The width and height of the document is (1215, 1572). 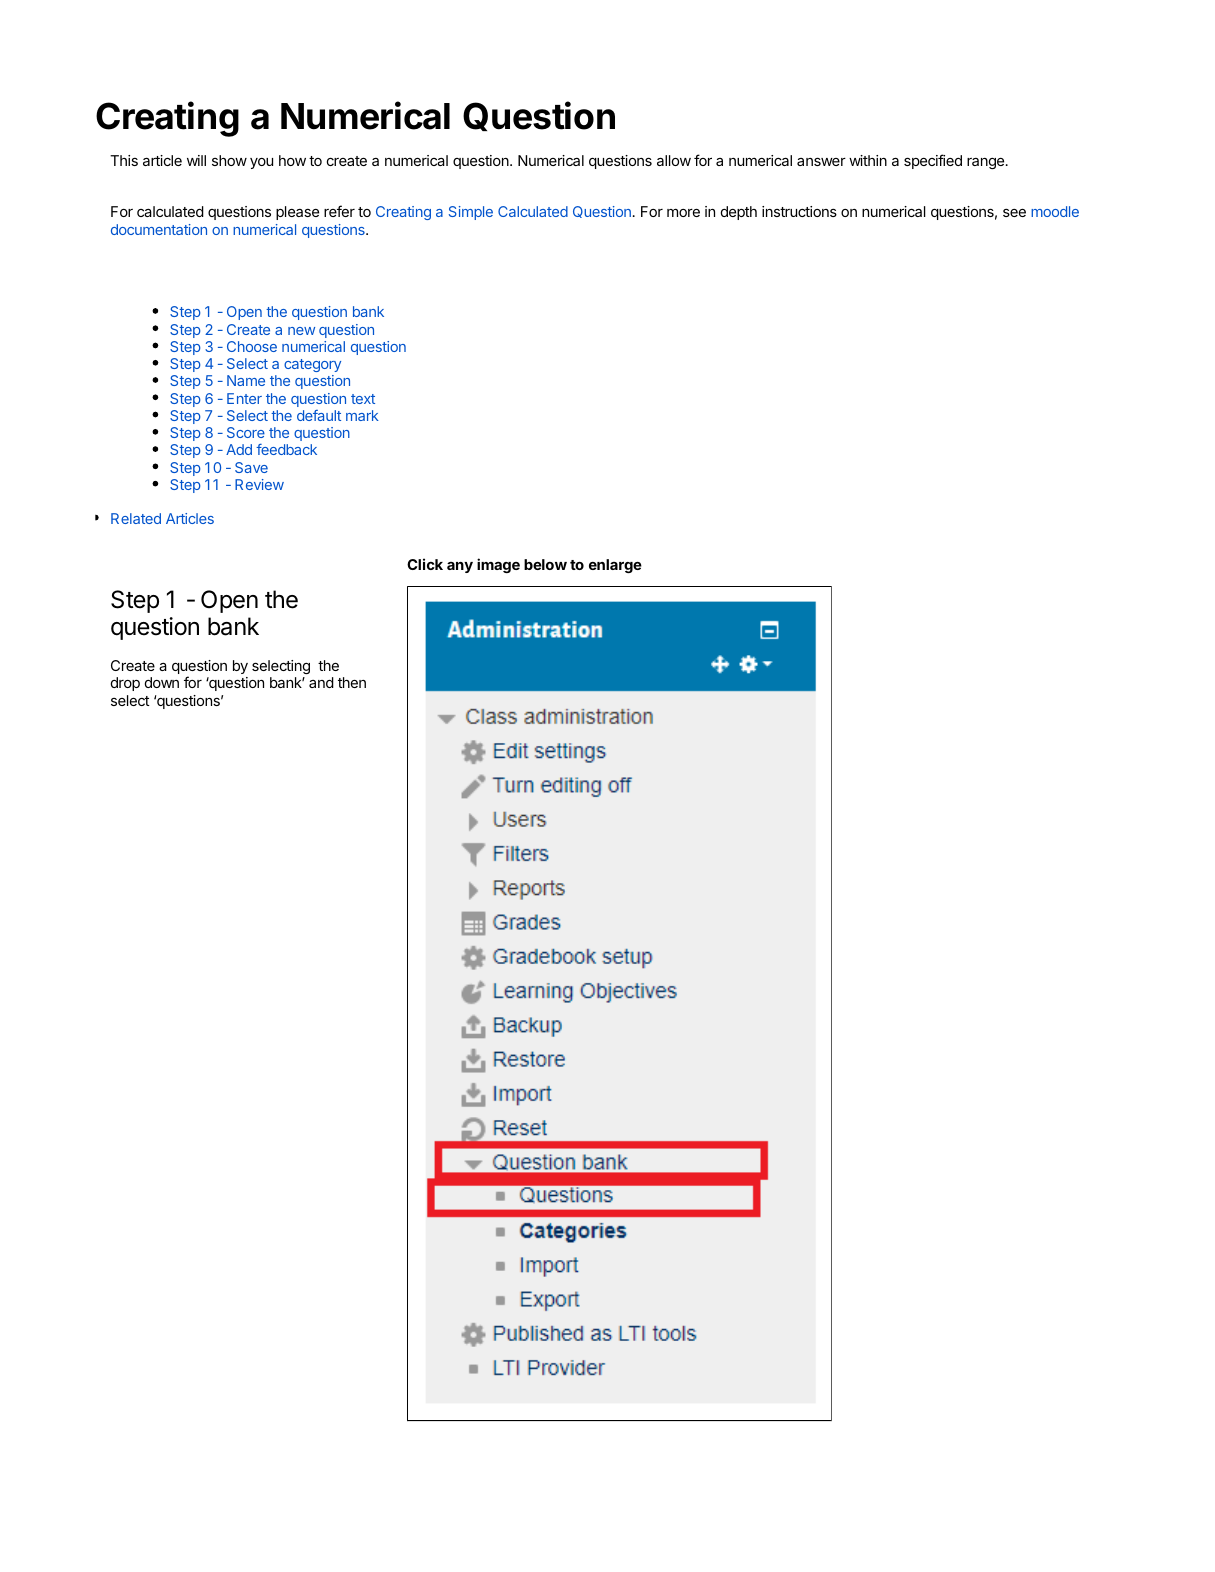 What do you see at coordinates (301, 331) in the document?
I see `new` at bounding box center [301, 331].
